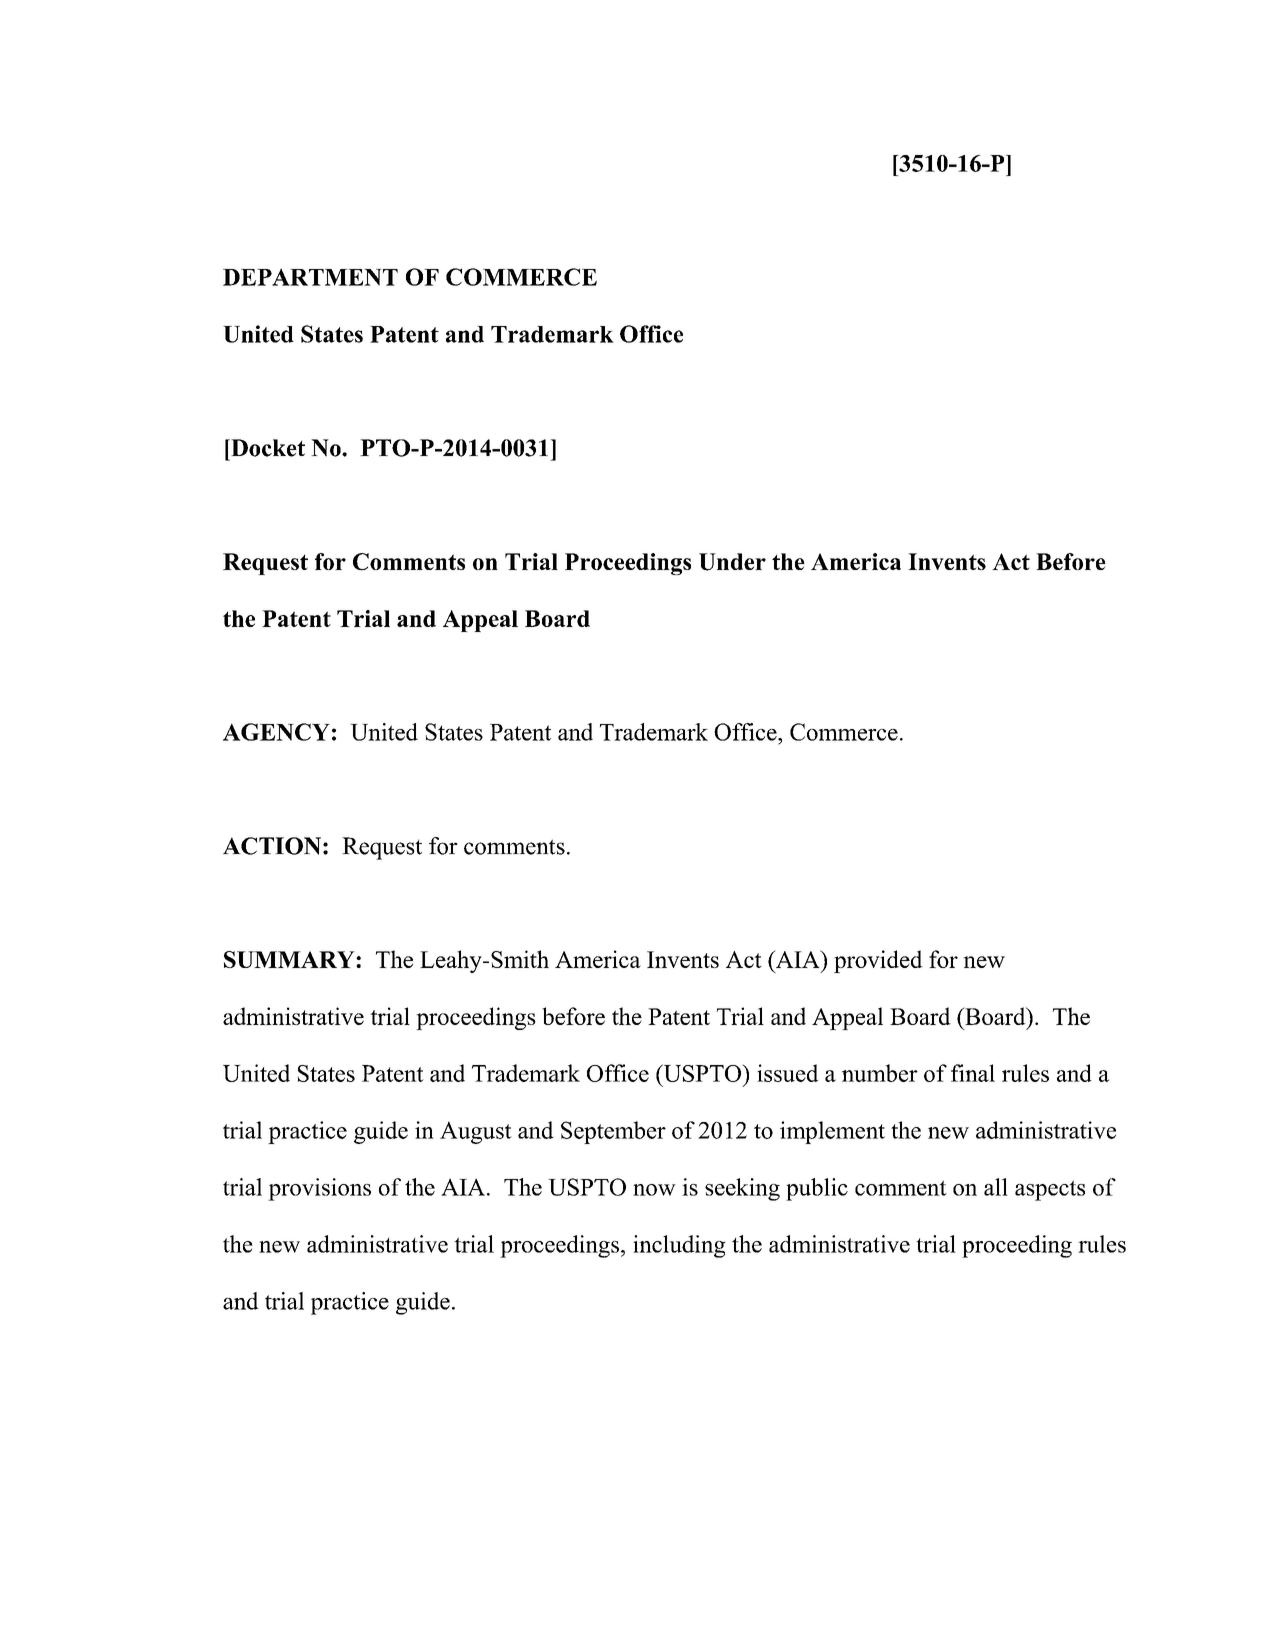 This screenshot has width=1262, height=1633. Describe the element at coordinates (290, 959) in the screenshot. I see `SUMMARY` at that location.
